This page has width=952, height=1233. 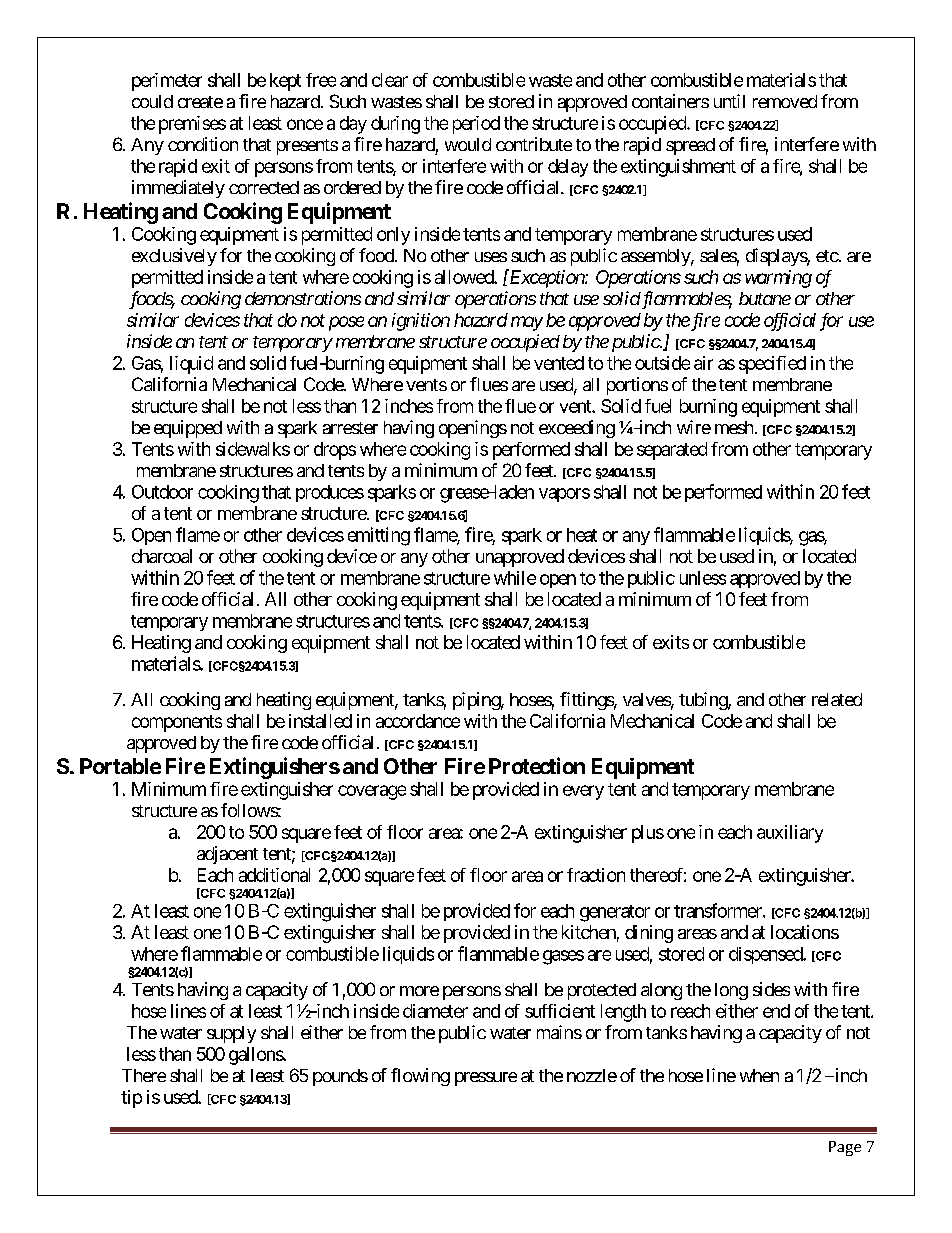 What do you see at coordinates (162, 556) in the page?
I see `charcoal` at bounding box center [162, 556].
